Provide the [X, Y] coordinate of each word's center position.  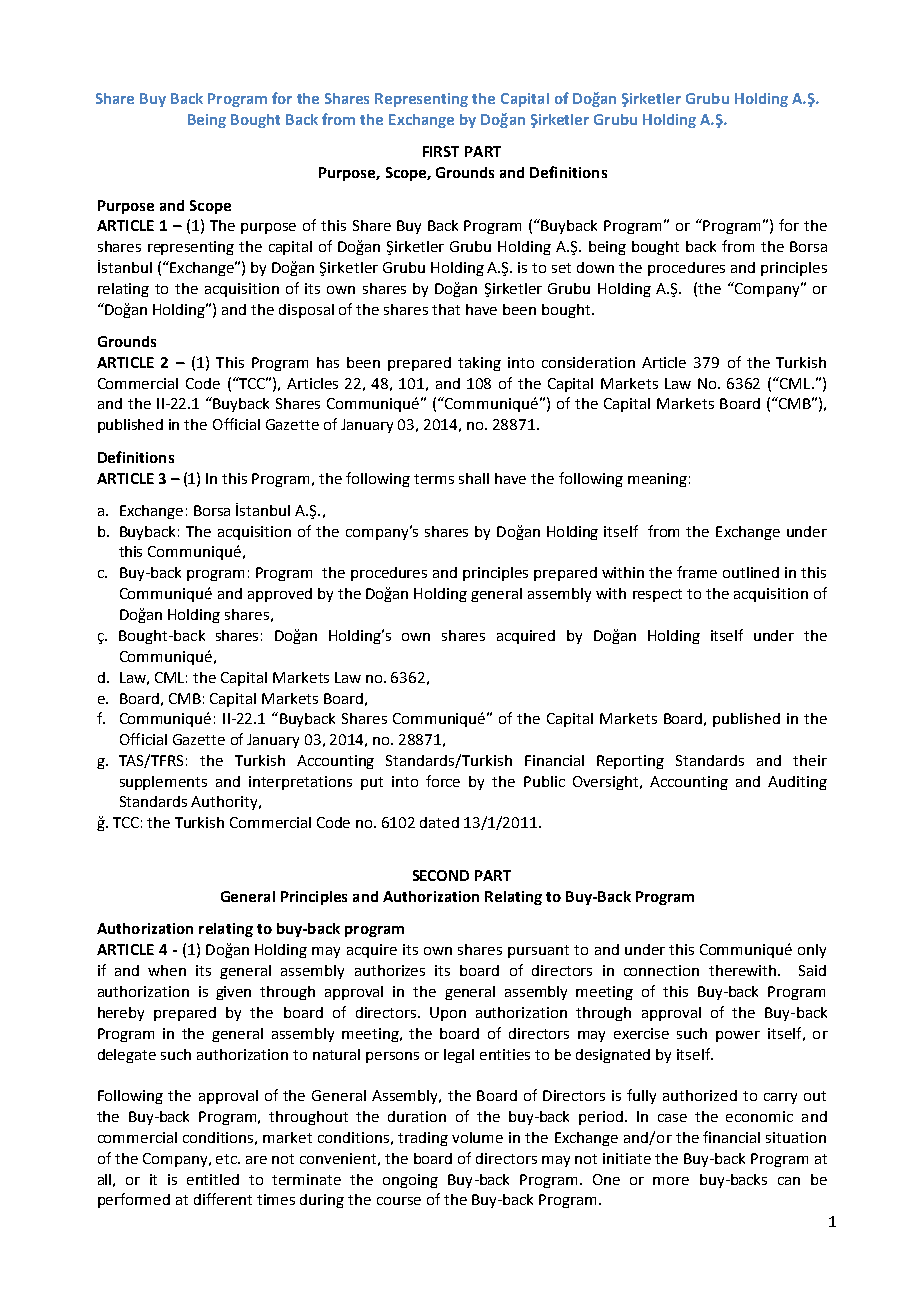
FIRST [441, 151]
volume [477, 1137]
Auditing [797, 783]
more [671, 1181]
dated [439, 822]
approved [280, 595]
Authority [225, 803]
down [595, 267]
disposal [306, 311]
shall [474, 478]
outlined [751, 572]
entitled [213, 1179]
